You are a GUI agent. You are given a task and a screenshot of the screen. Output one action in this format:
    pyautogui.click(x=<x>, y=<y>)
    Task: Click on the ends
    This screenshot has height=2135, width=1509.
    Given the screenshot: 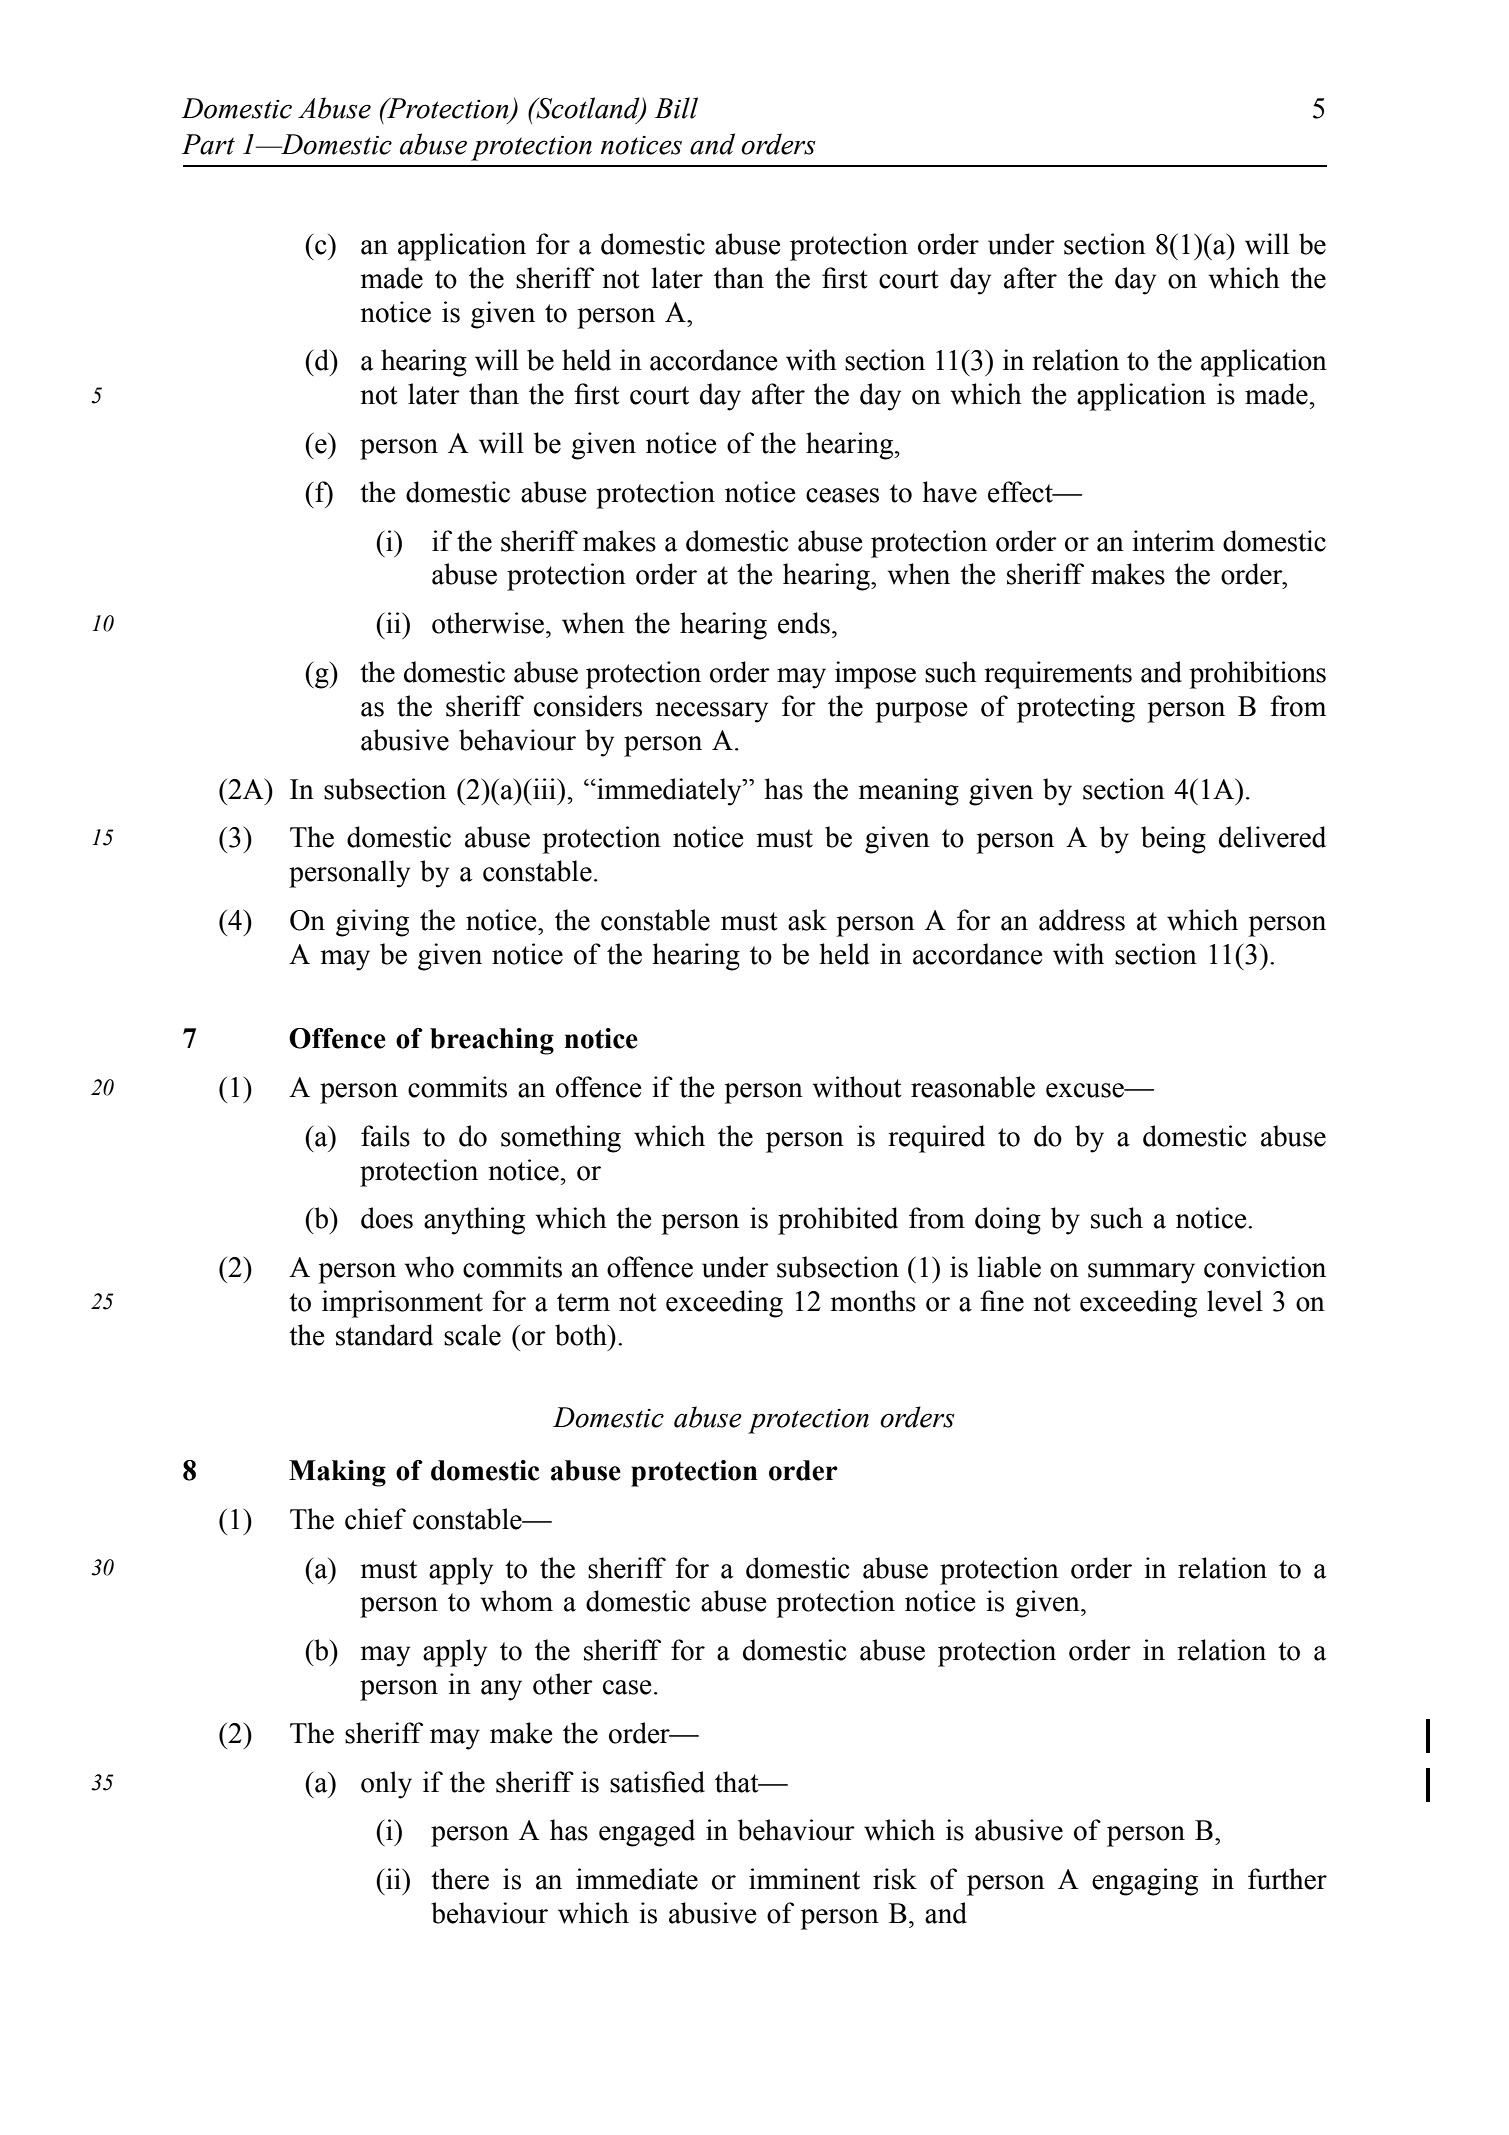 What is the action you would take?
    pyautogui.click(x=804, y=623)
